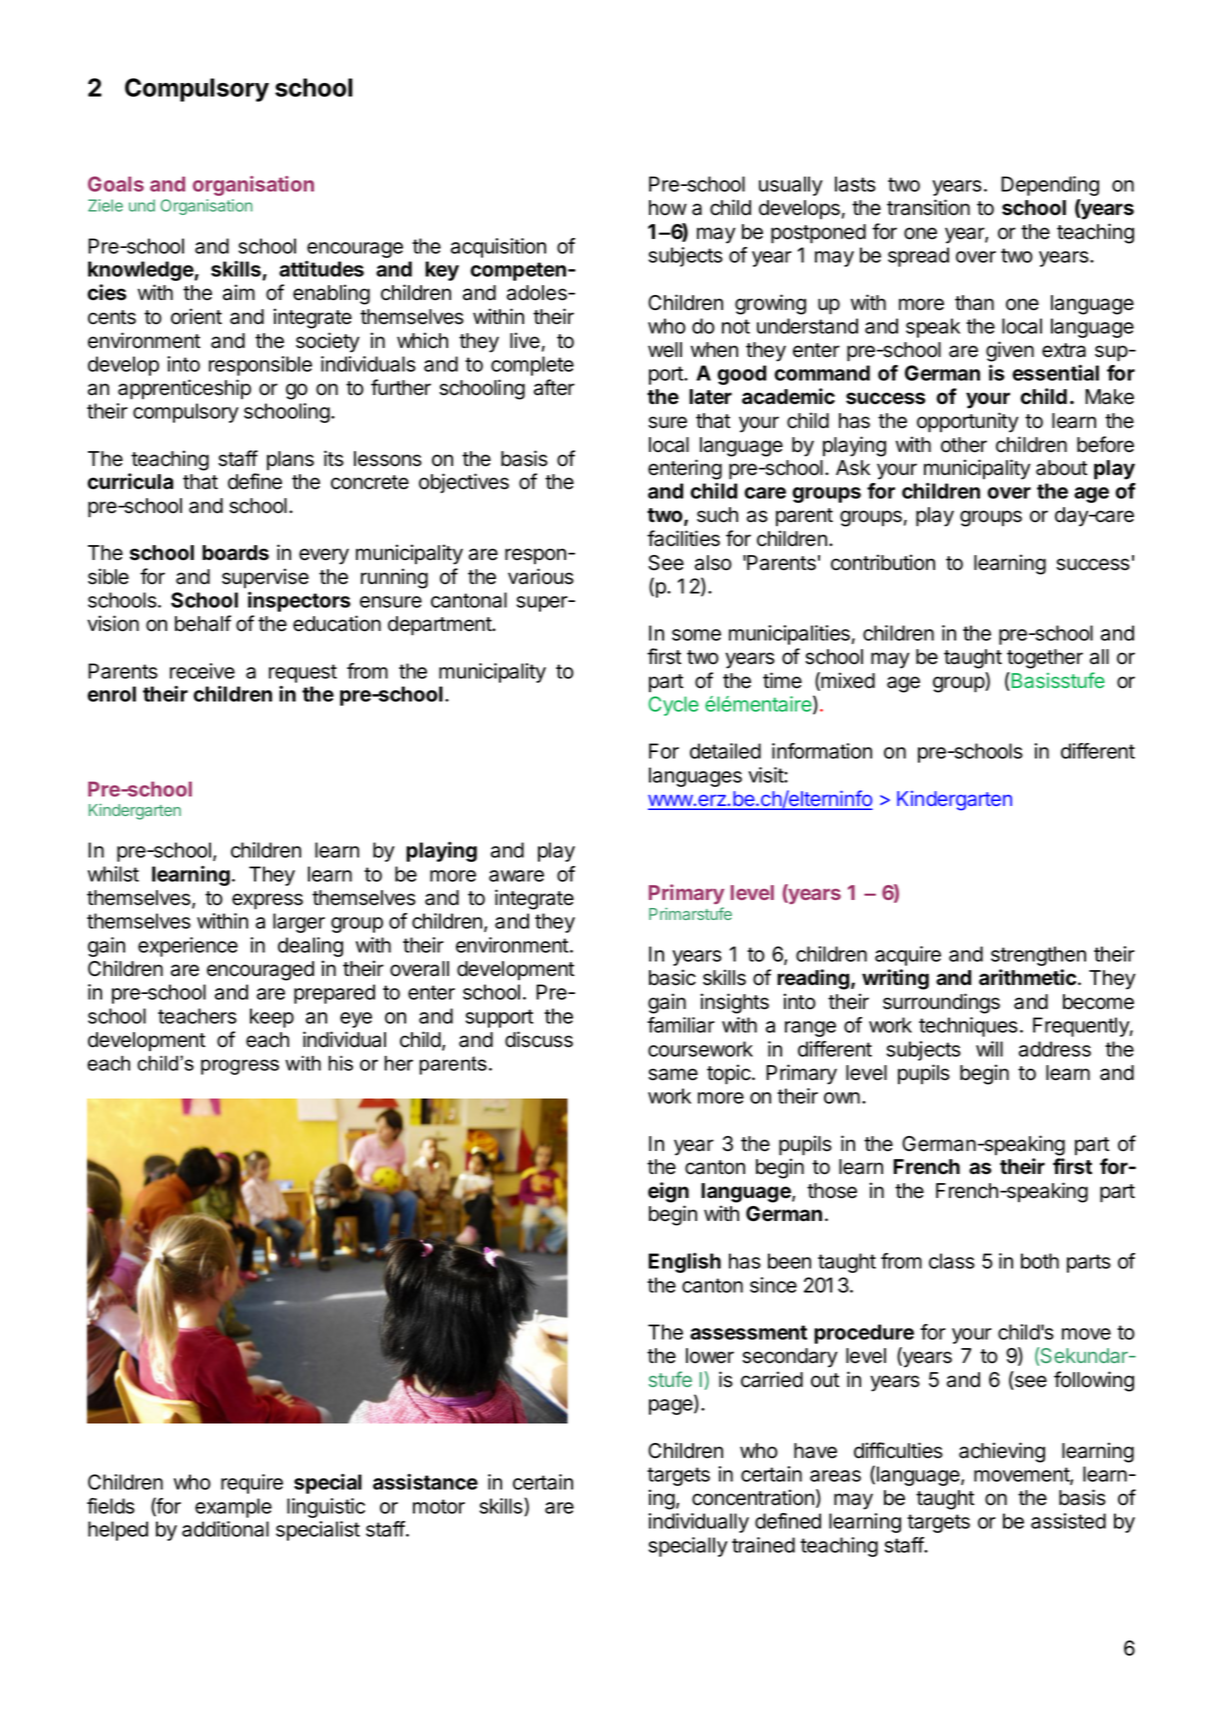 The height and width of the screenshot is (1729, 1222). I want to click on achieving, so click(1002, 1452).
